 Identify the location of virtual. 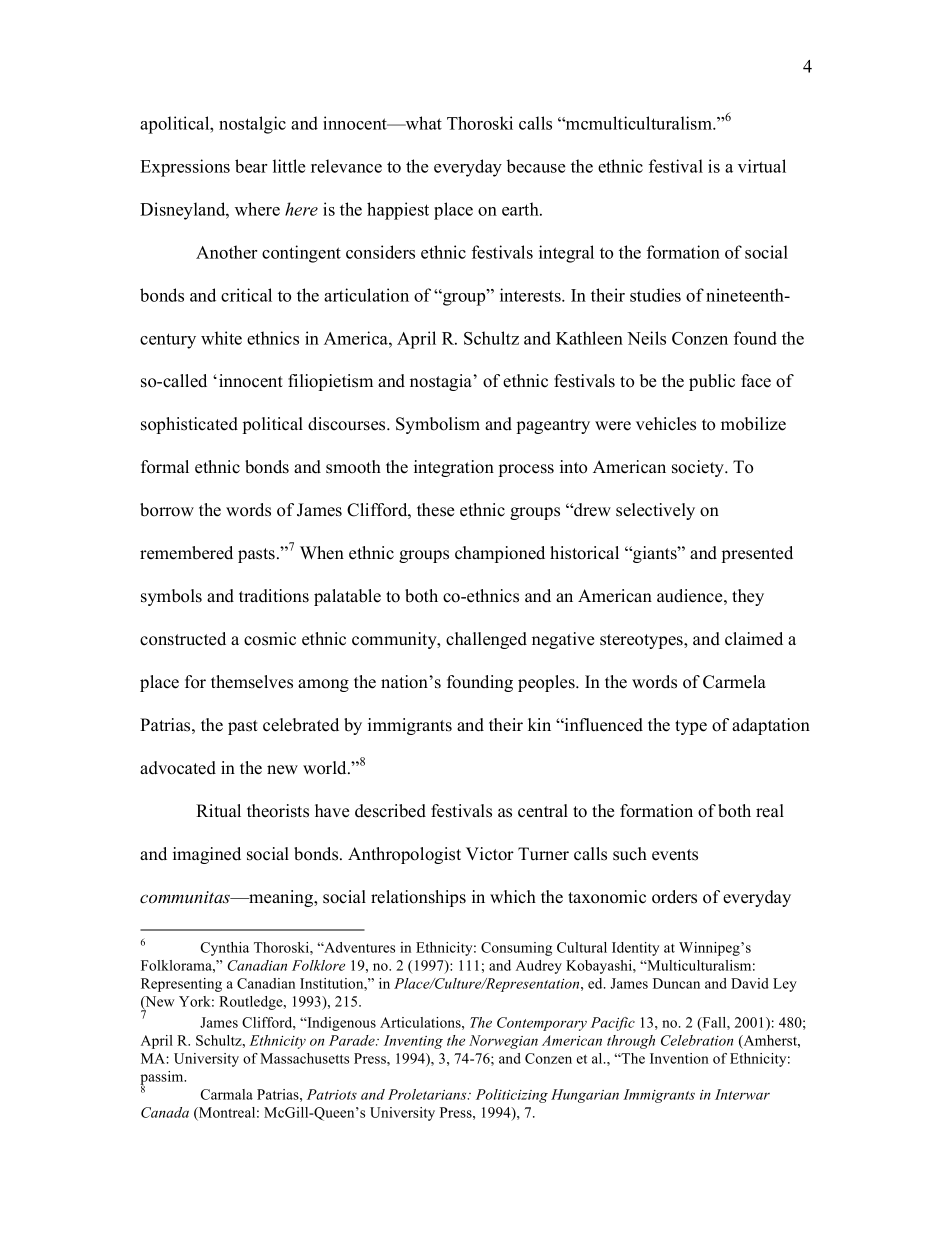
(762, 166).
